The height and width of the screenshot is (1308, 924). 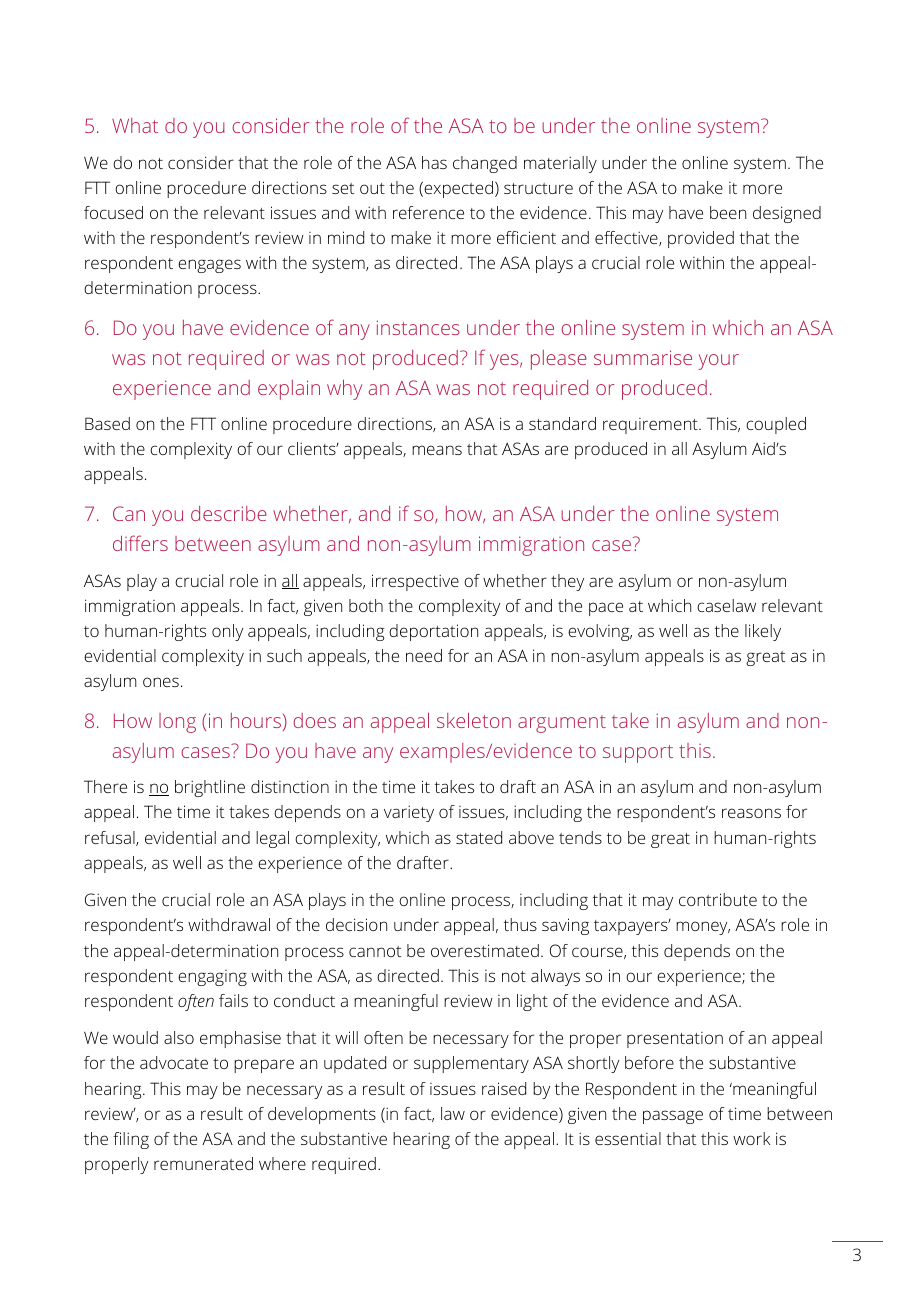 What do you see at coordinates (718, 899) in the screenshot?
I see `contribute` at bounding box center [718, 899].
